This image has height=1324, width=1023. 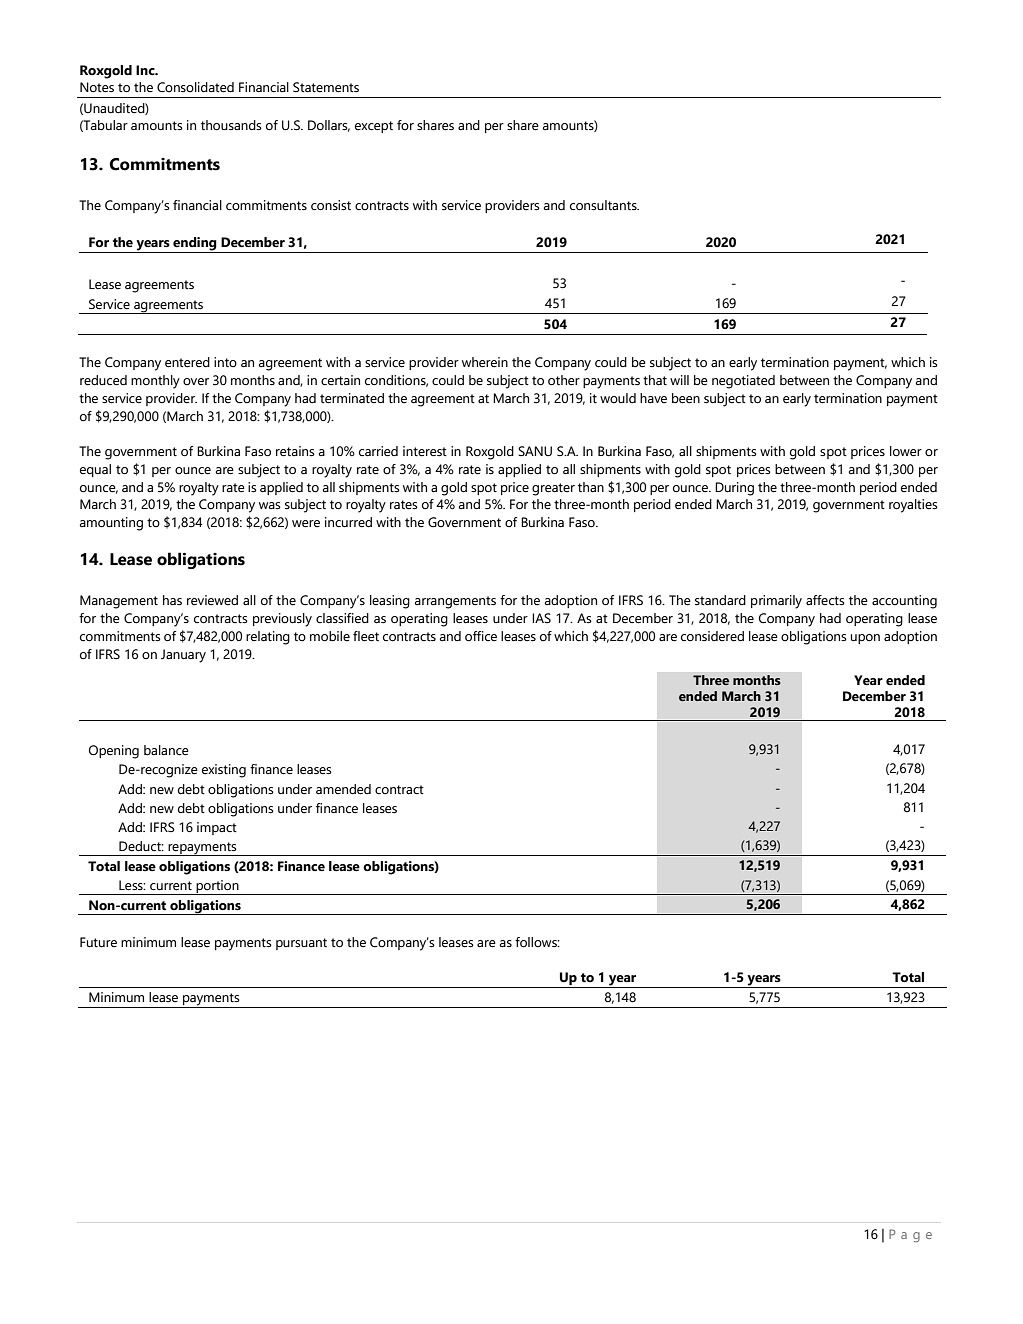 I want to click on affects, so click(x=825, y=600).
